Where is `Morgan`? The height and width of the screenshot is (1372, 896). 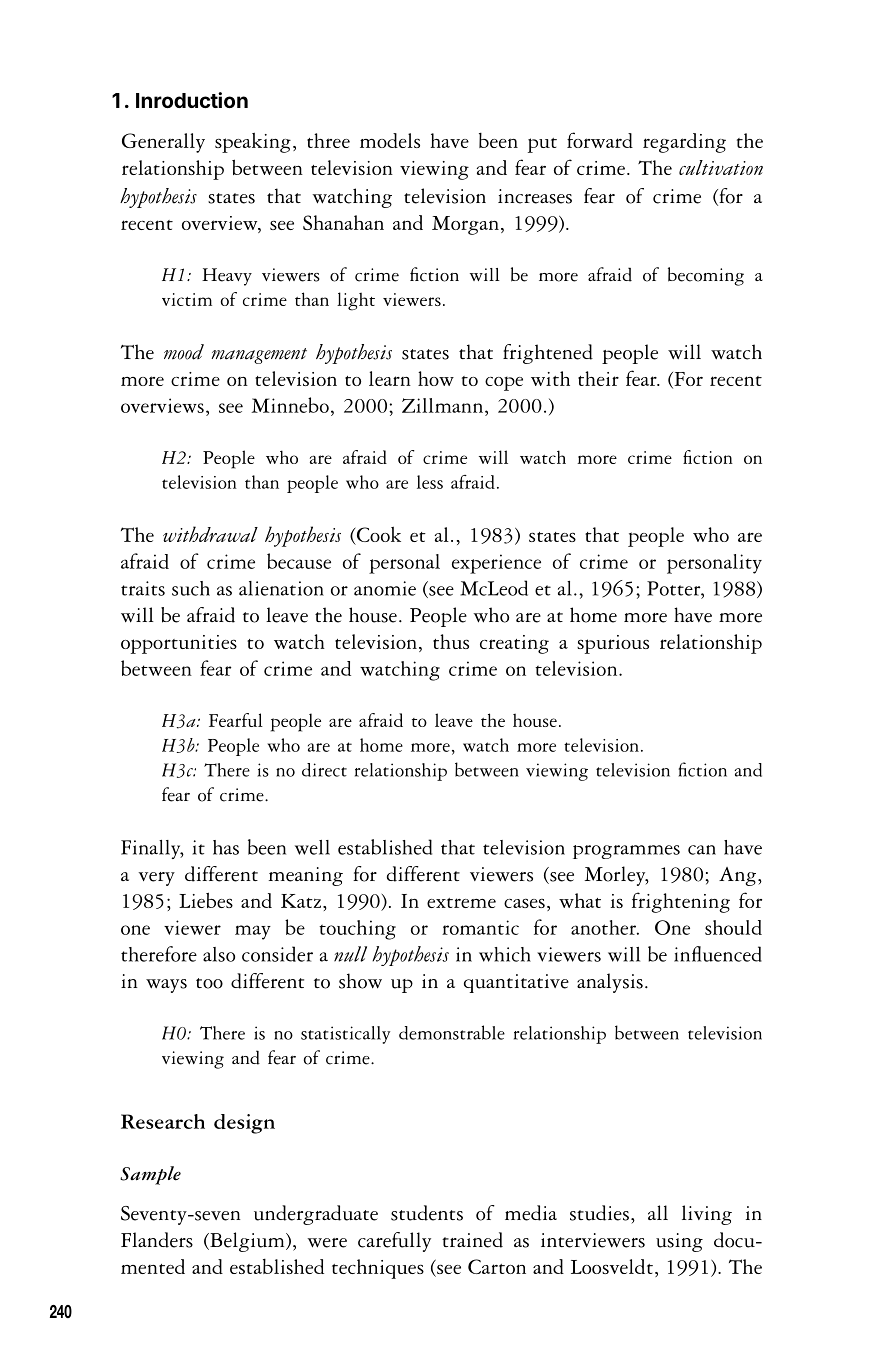
Morgan is located at coordinates (465, 225).
